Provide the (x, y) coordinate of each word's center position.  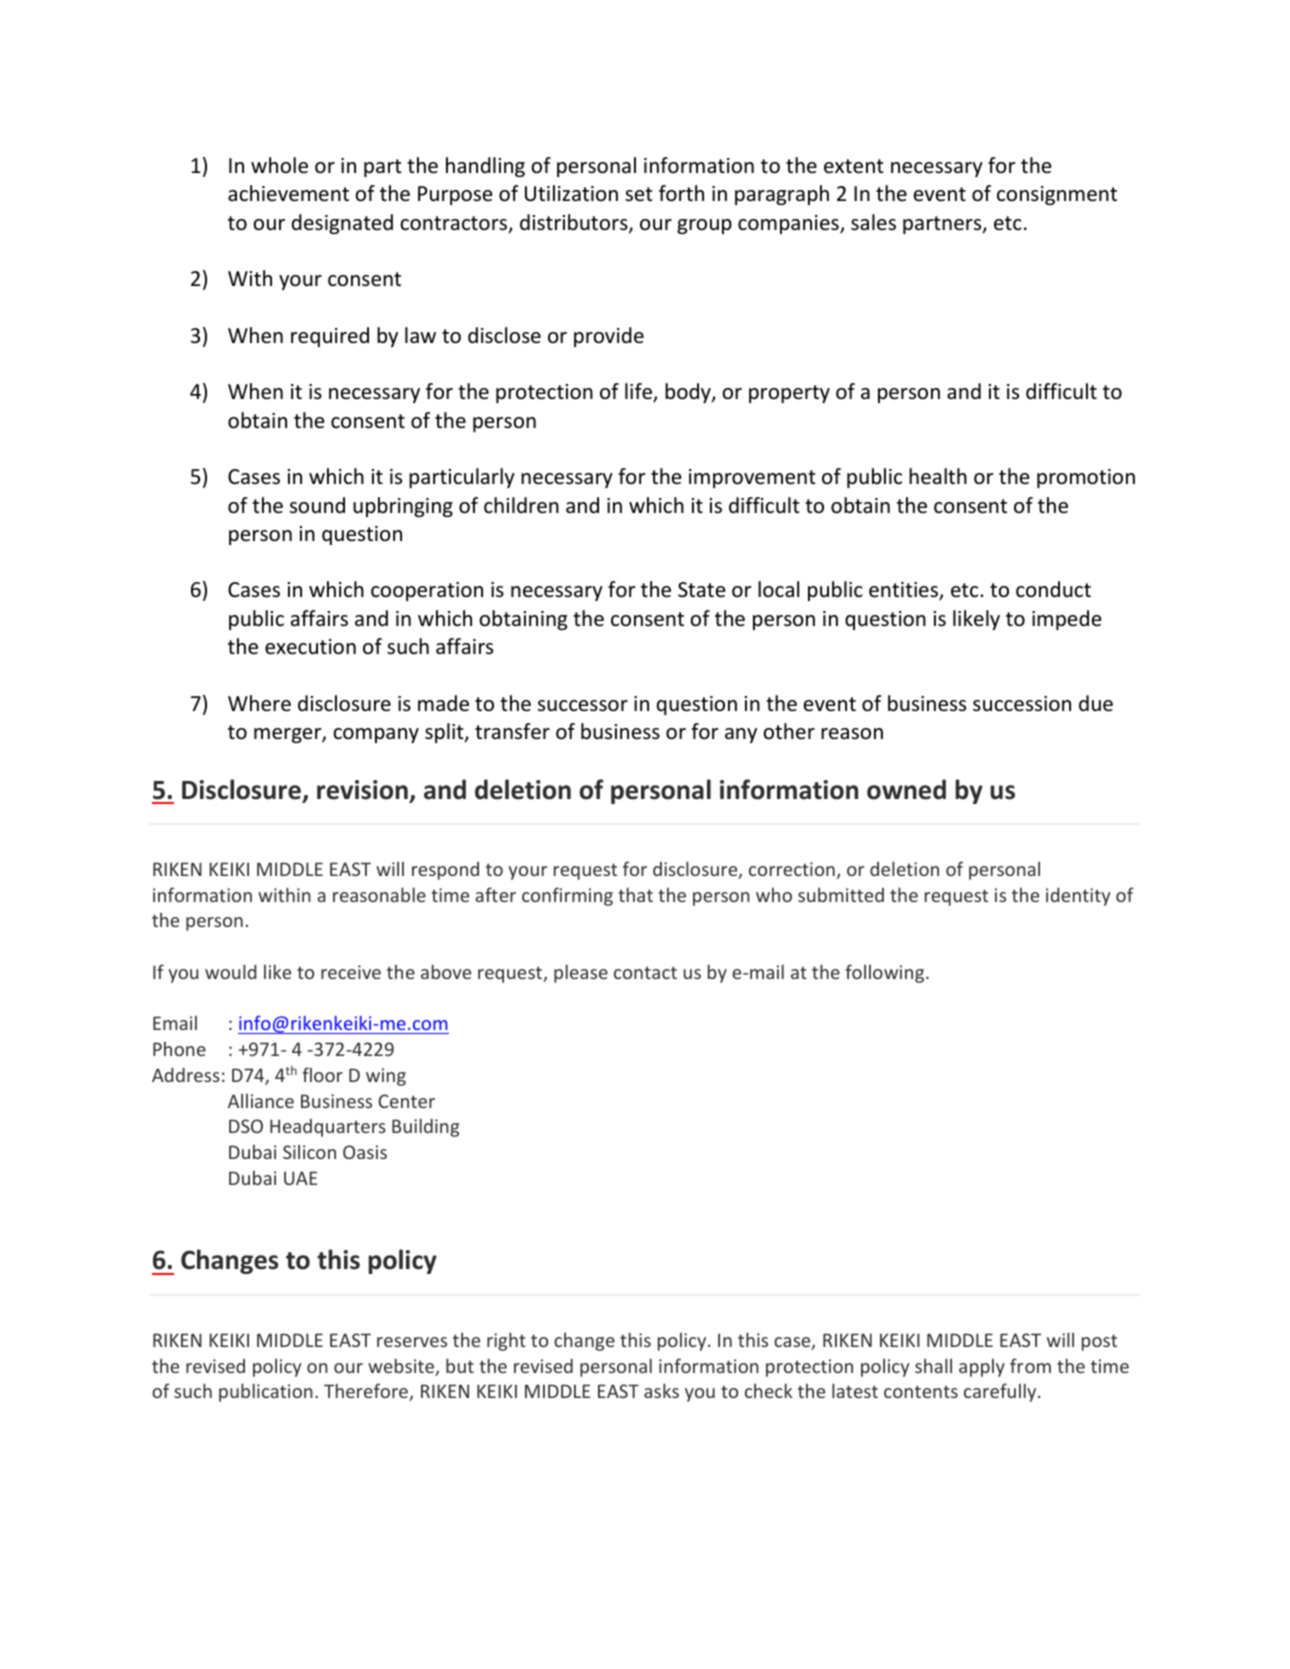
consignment (1057, 195)
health (938, 476)
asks (661, 1390)
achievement (288, 193)
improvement (752, 478)
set (639, 194)
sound (317, 505)
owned (906, 789)
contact (645, 972)
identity (1078, 897)
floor (322, 1074)
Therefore (367, 1392)
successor (583, 706)
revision (362, 790)
